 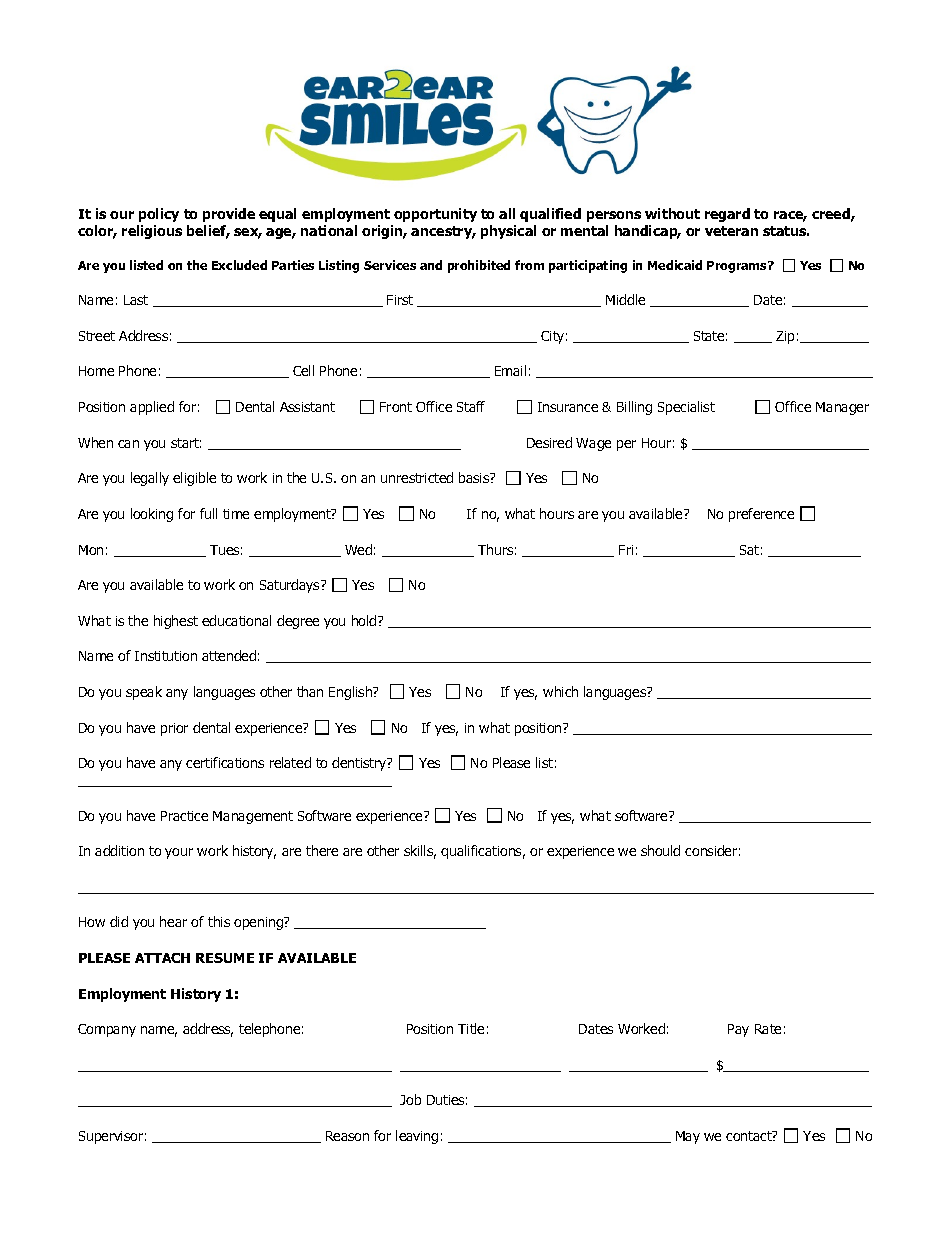 What do you see at coordinates (417, 477) in the page?
I see `unrestricted` at bounding box center [417, 477].
